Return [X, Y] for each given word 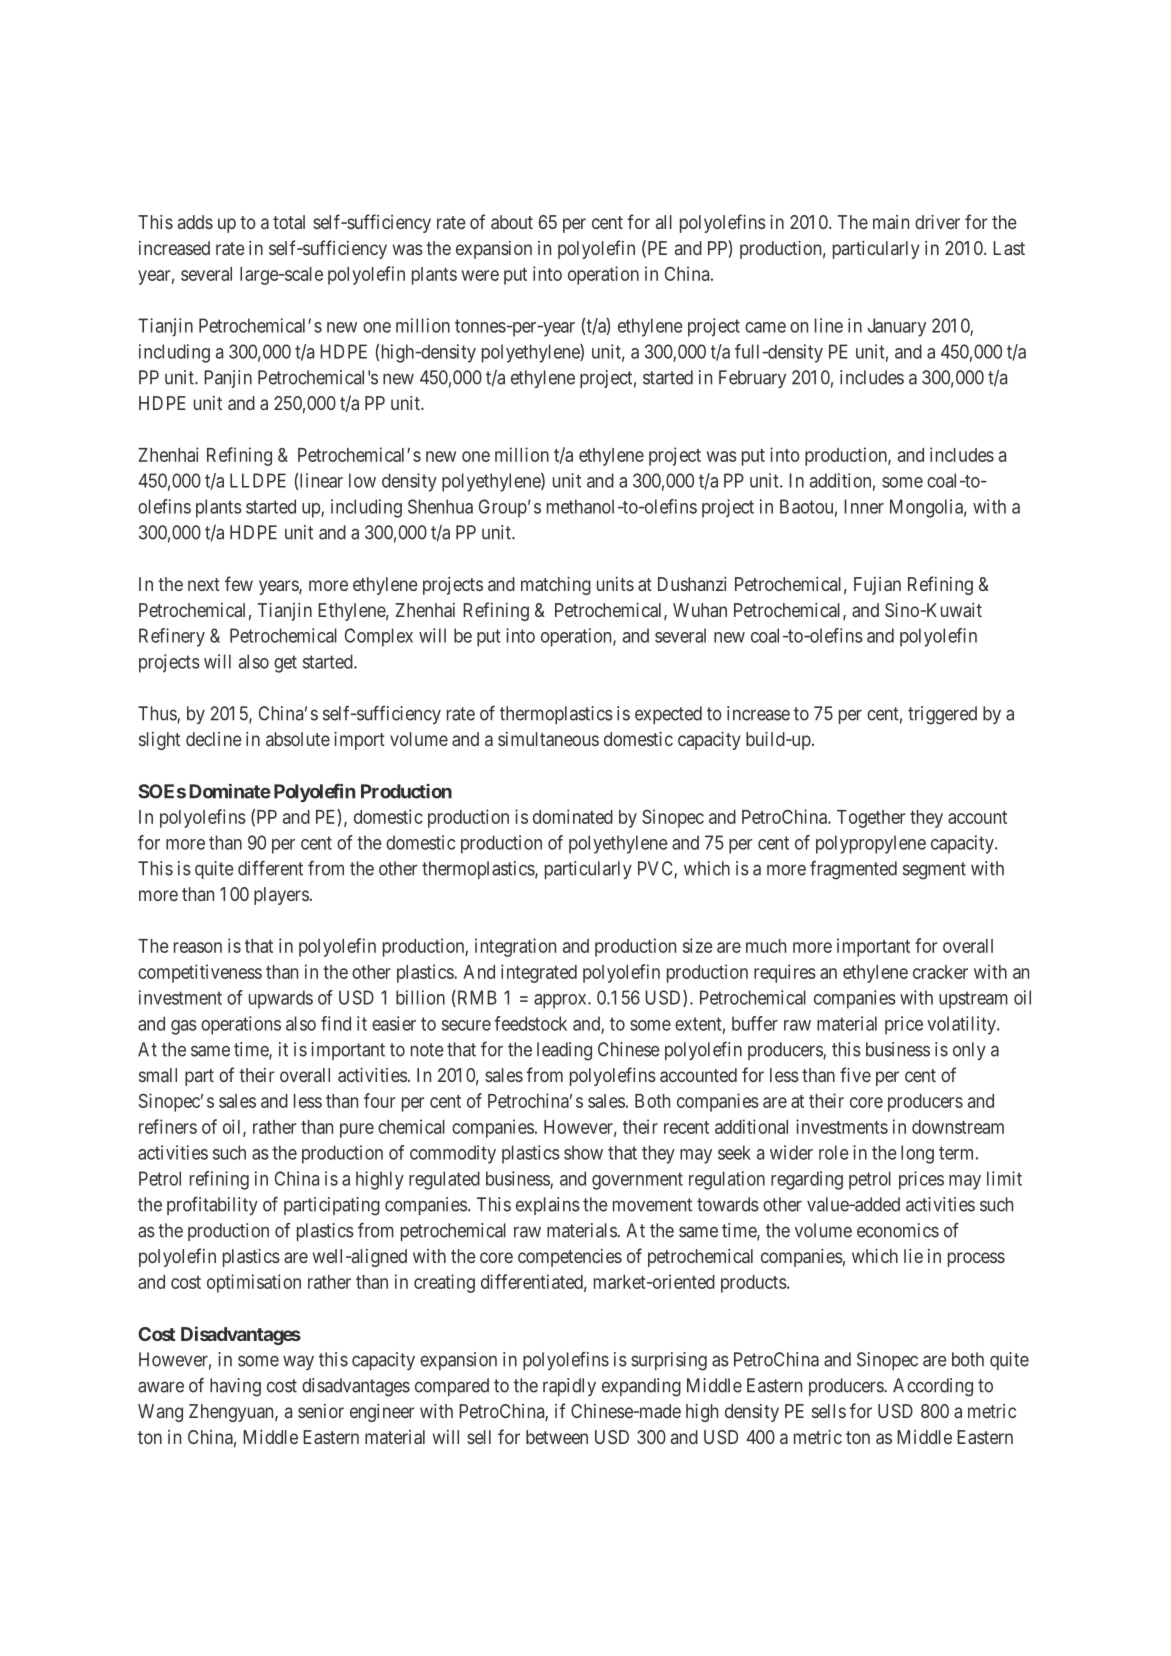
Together [871, 819]
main [891, 222]
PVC [656, 869]
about [512, 222]
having [235, 1387]
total [289, 222]
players [281, 896]
